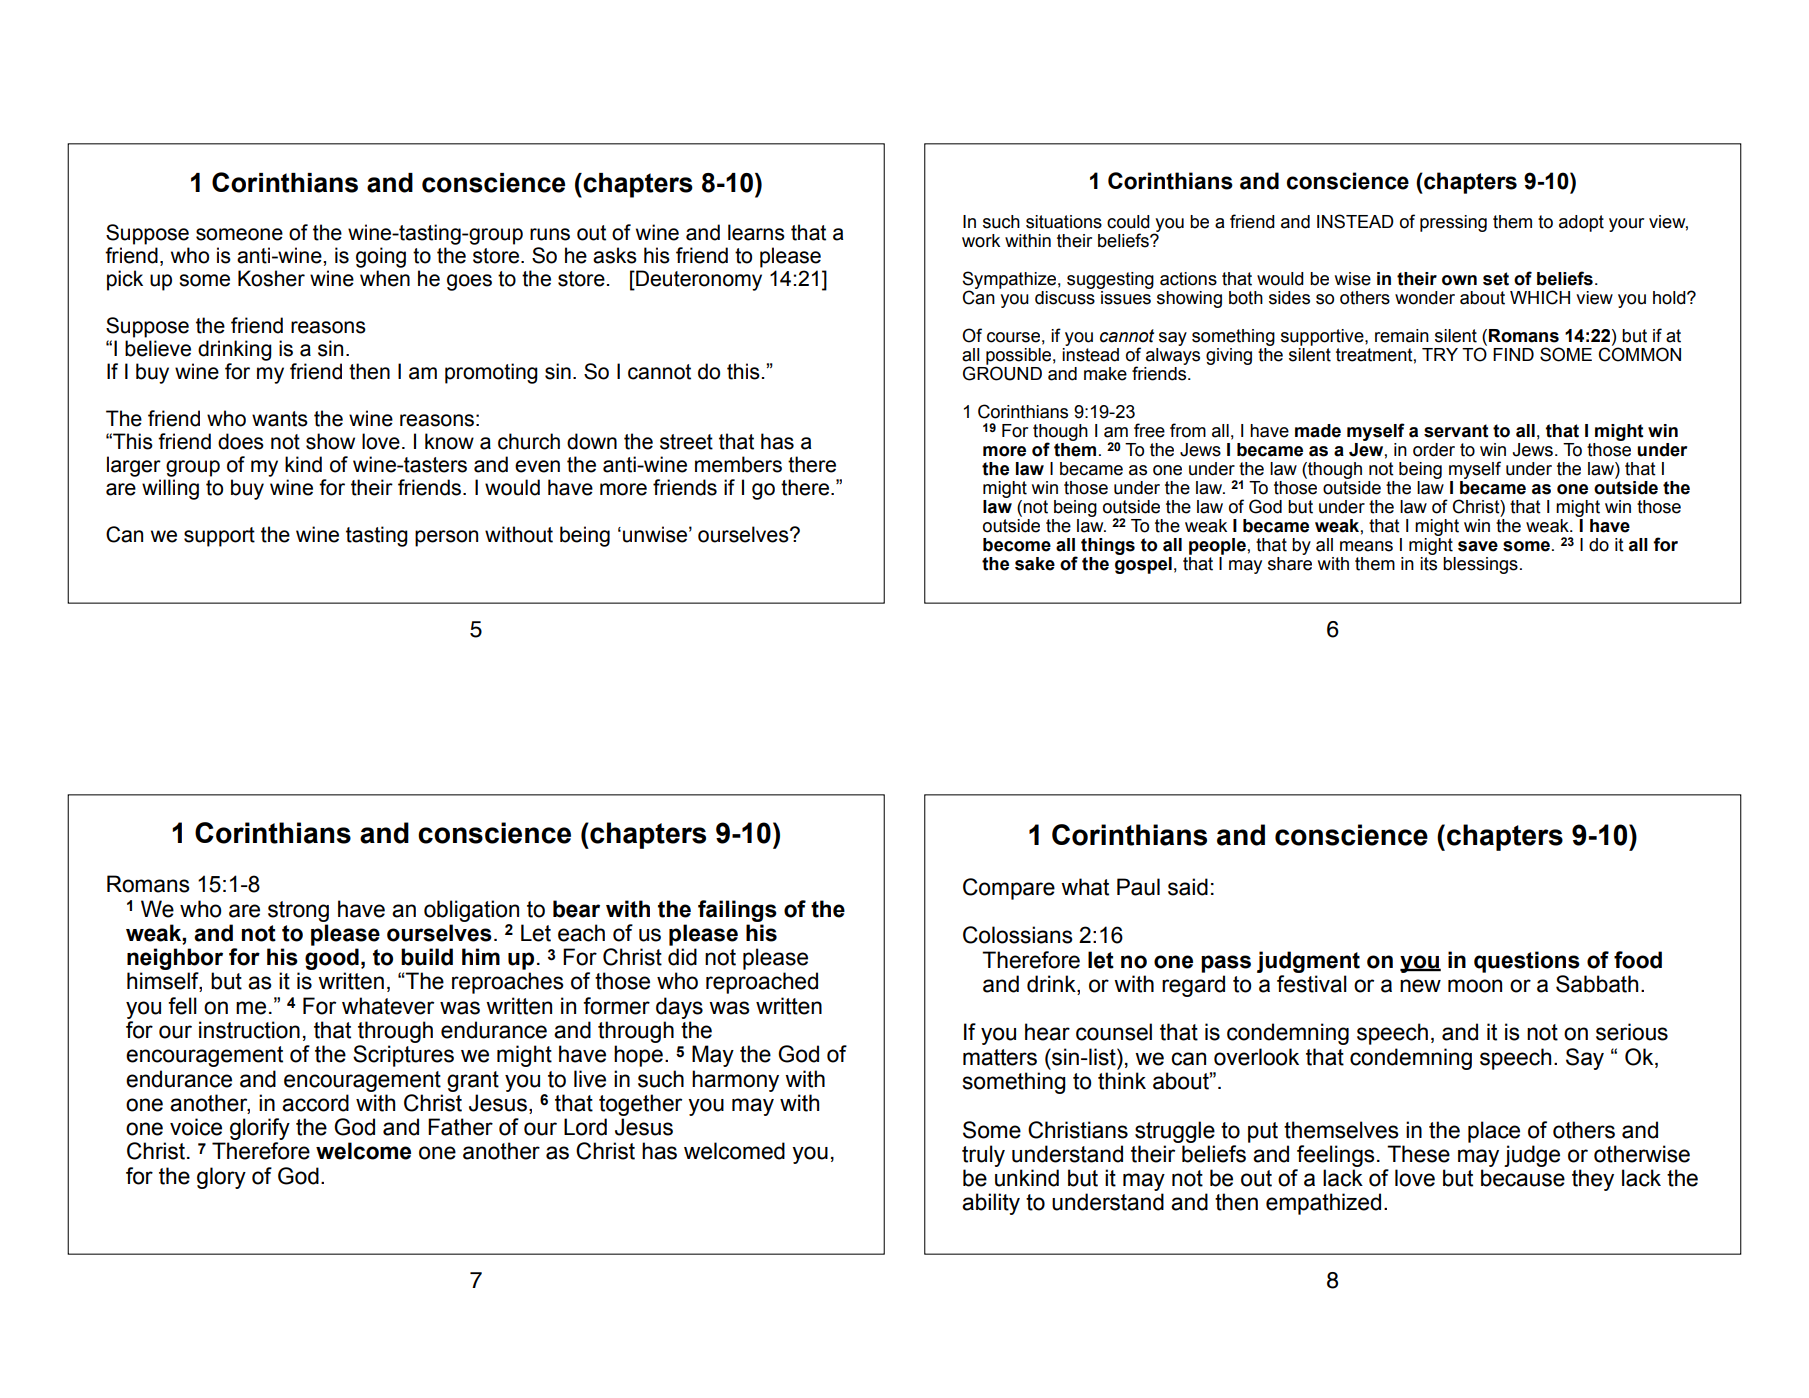 This screenshot has width=1809, height=1398. What do you see at coordinates (298, 911) in the screenshot?
I see `strong` at bounding box center [298, 911].
